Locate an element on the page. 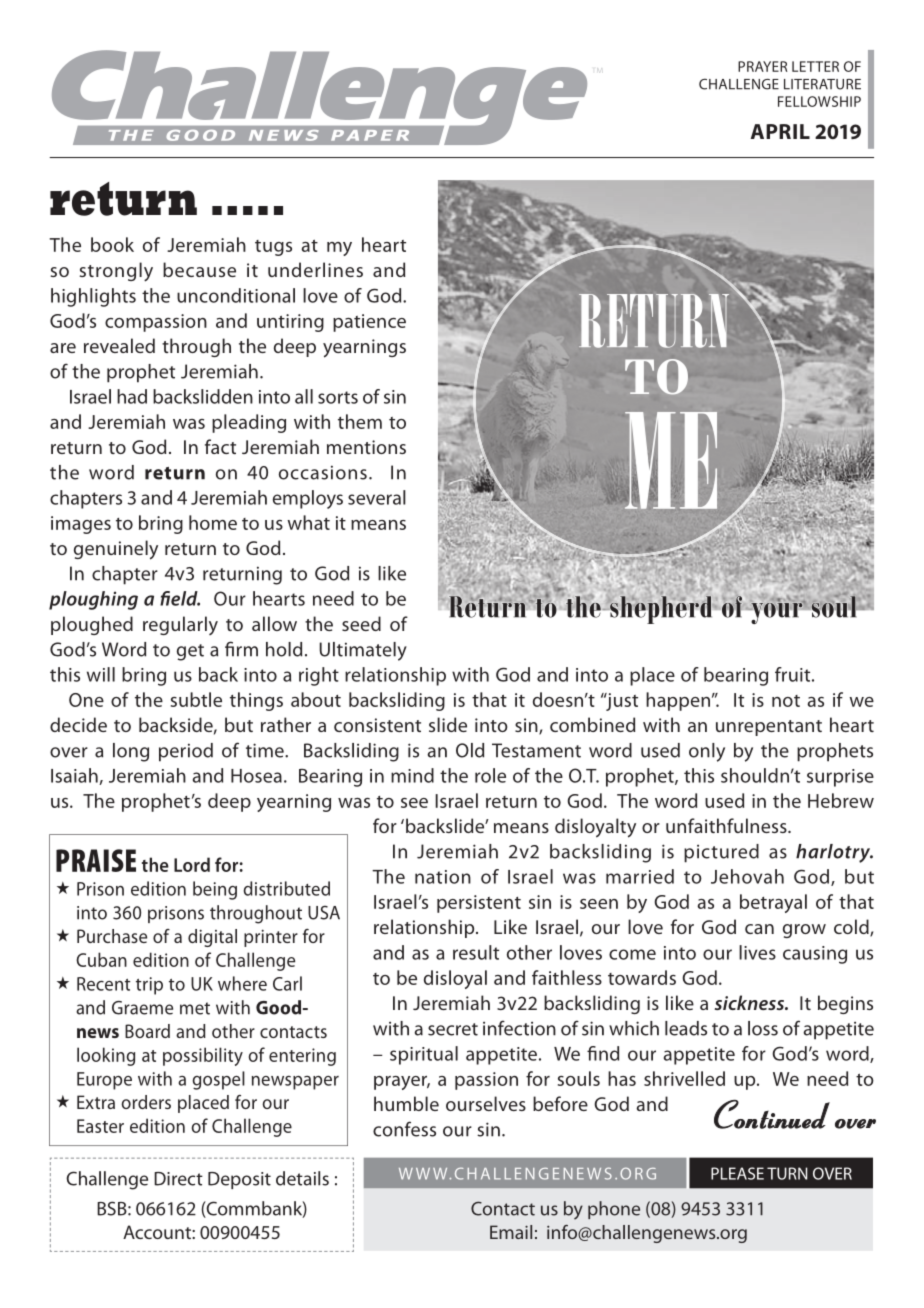 The width and height of the page is (924, 1308). fruit is located at coordinates (794, 674).
